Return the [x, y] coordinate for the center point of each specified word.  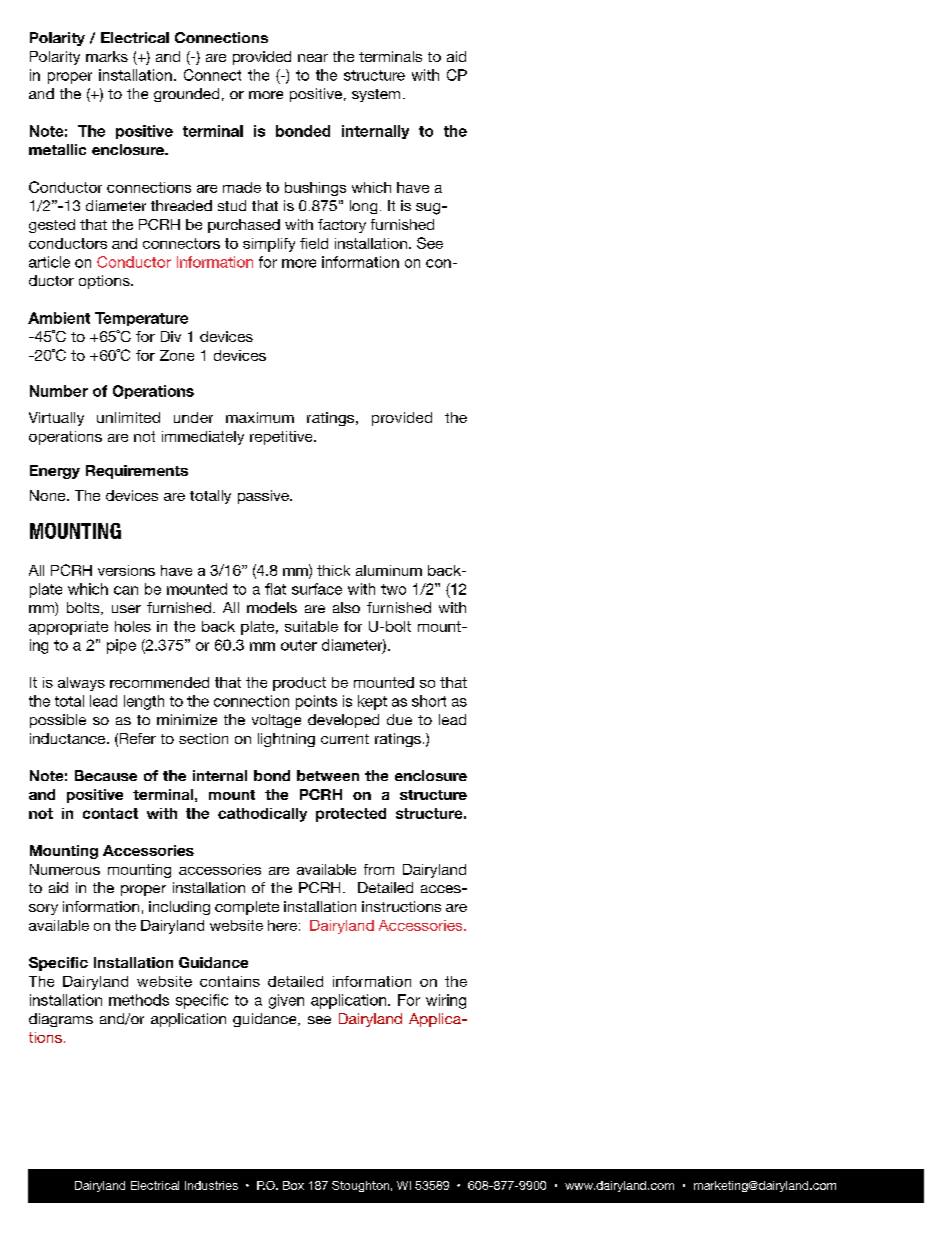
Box [293, 1185]
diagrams [61, 1020]
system [376, 95]
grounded [186, 95]
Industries [211, 1185]
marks [107, 56]
